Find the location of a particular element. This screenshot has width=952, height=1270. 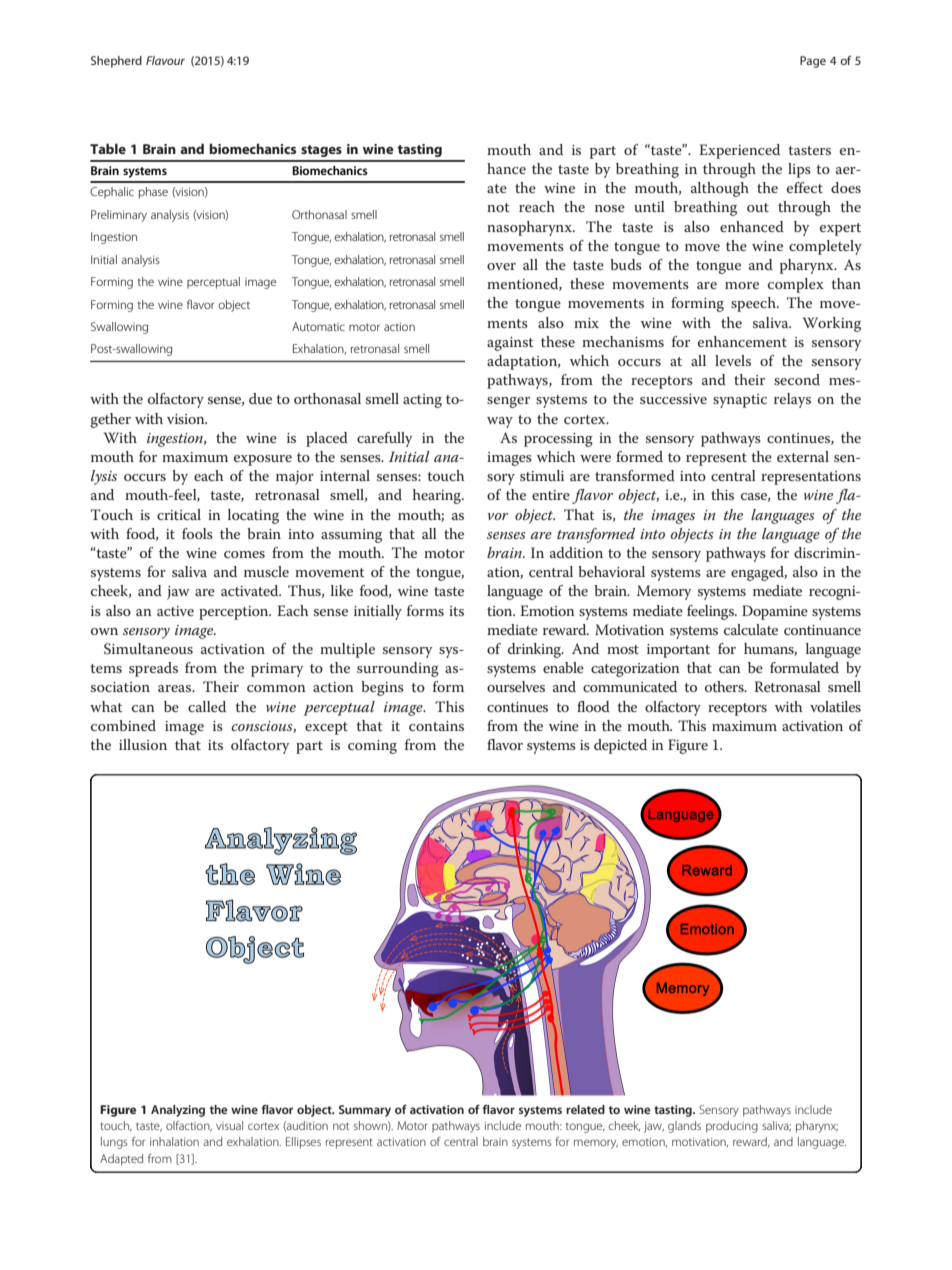

external is located at coordinates (803, 456).
